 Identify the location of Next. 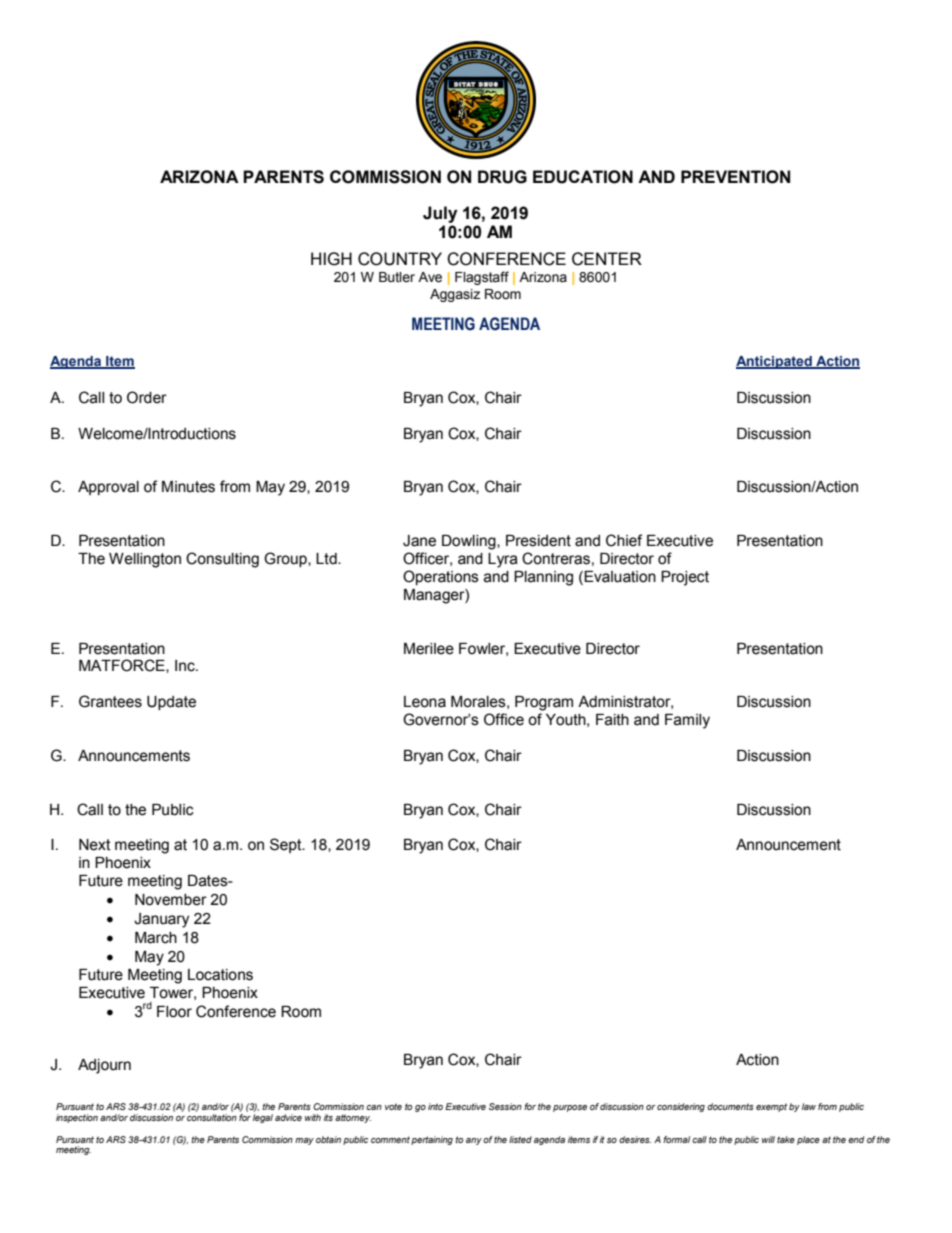
(95, 845).
